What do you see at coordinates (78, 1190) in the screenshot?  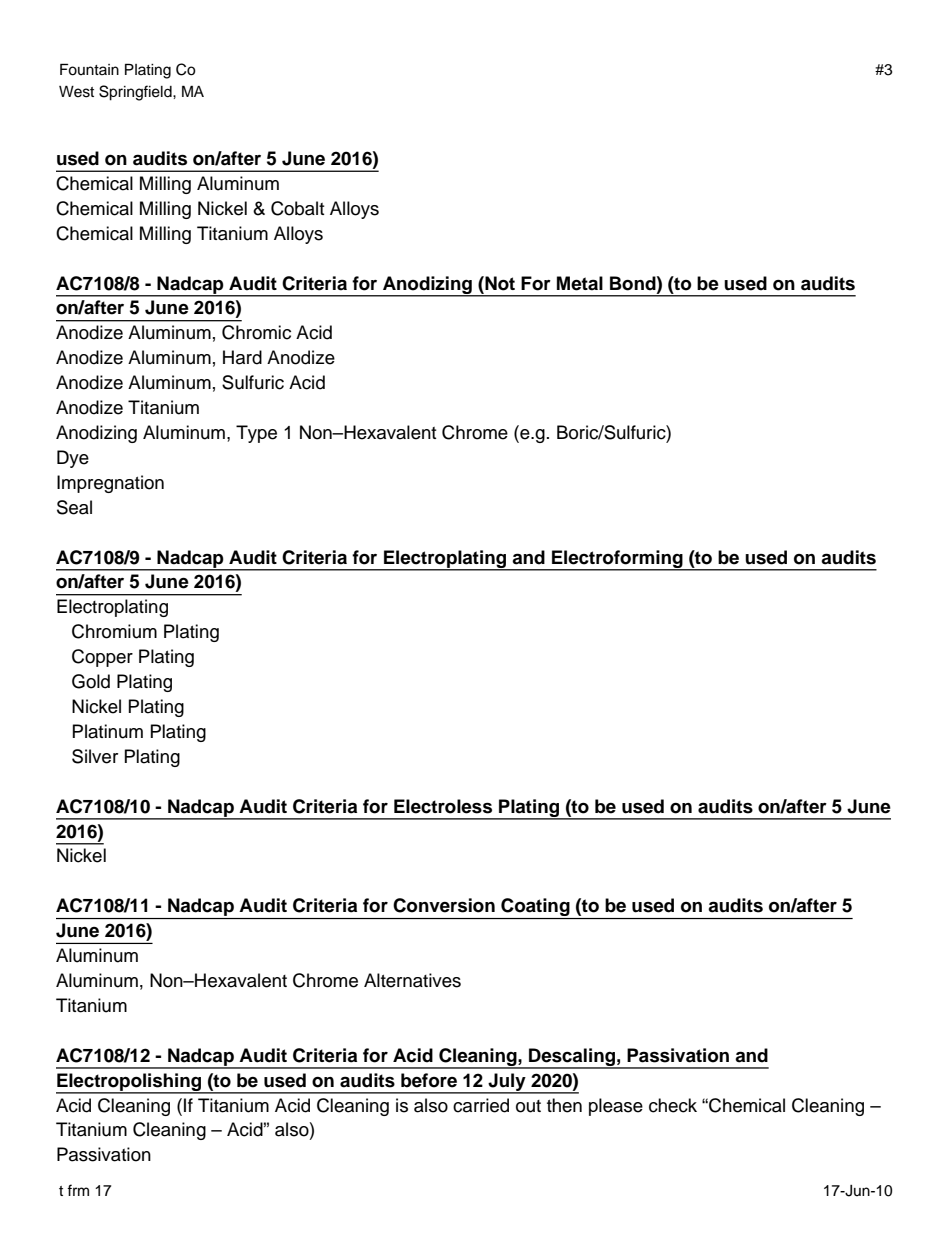 I see `frm` at bounding box center [78, 1190].
